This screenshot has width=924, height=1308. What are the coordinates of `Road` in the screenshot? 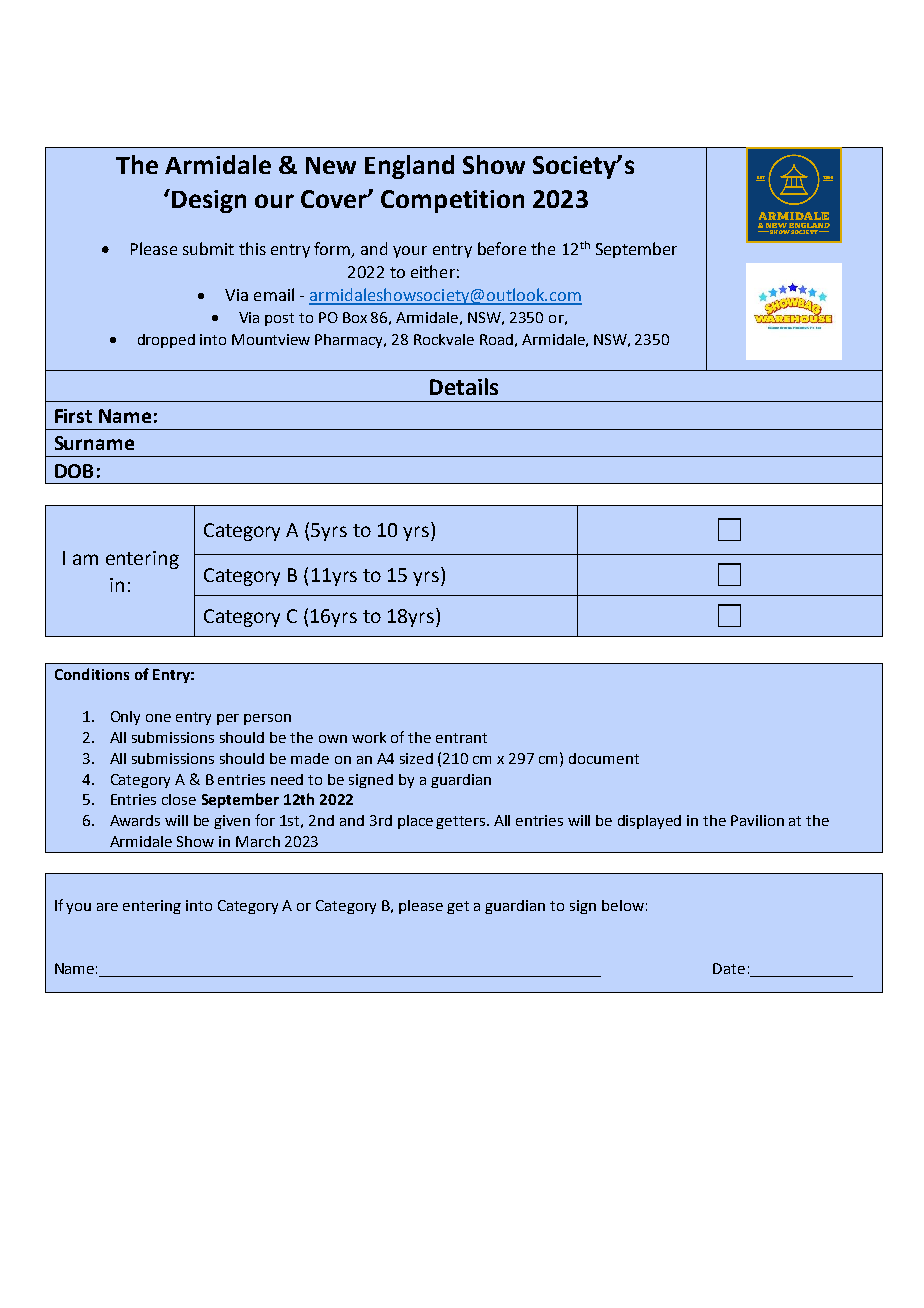 It's located at (496, 339).
